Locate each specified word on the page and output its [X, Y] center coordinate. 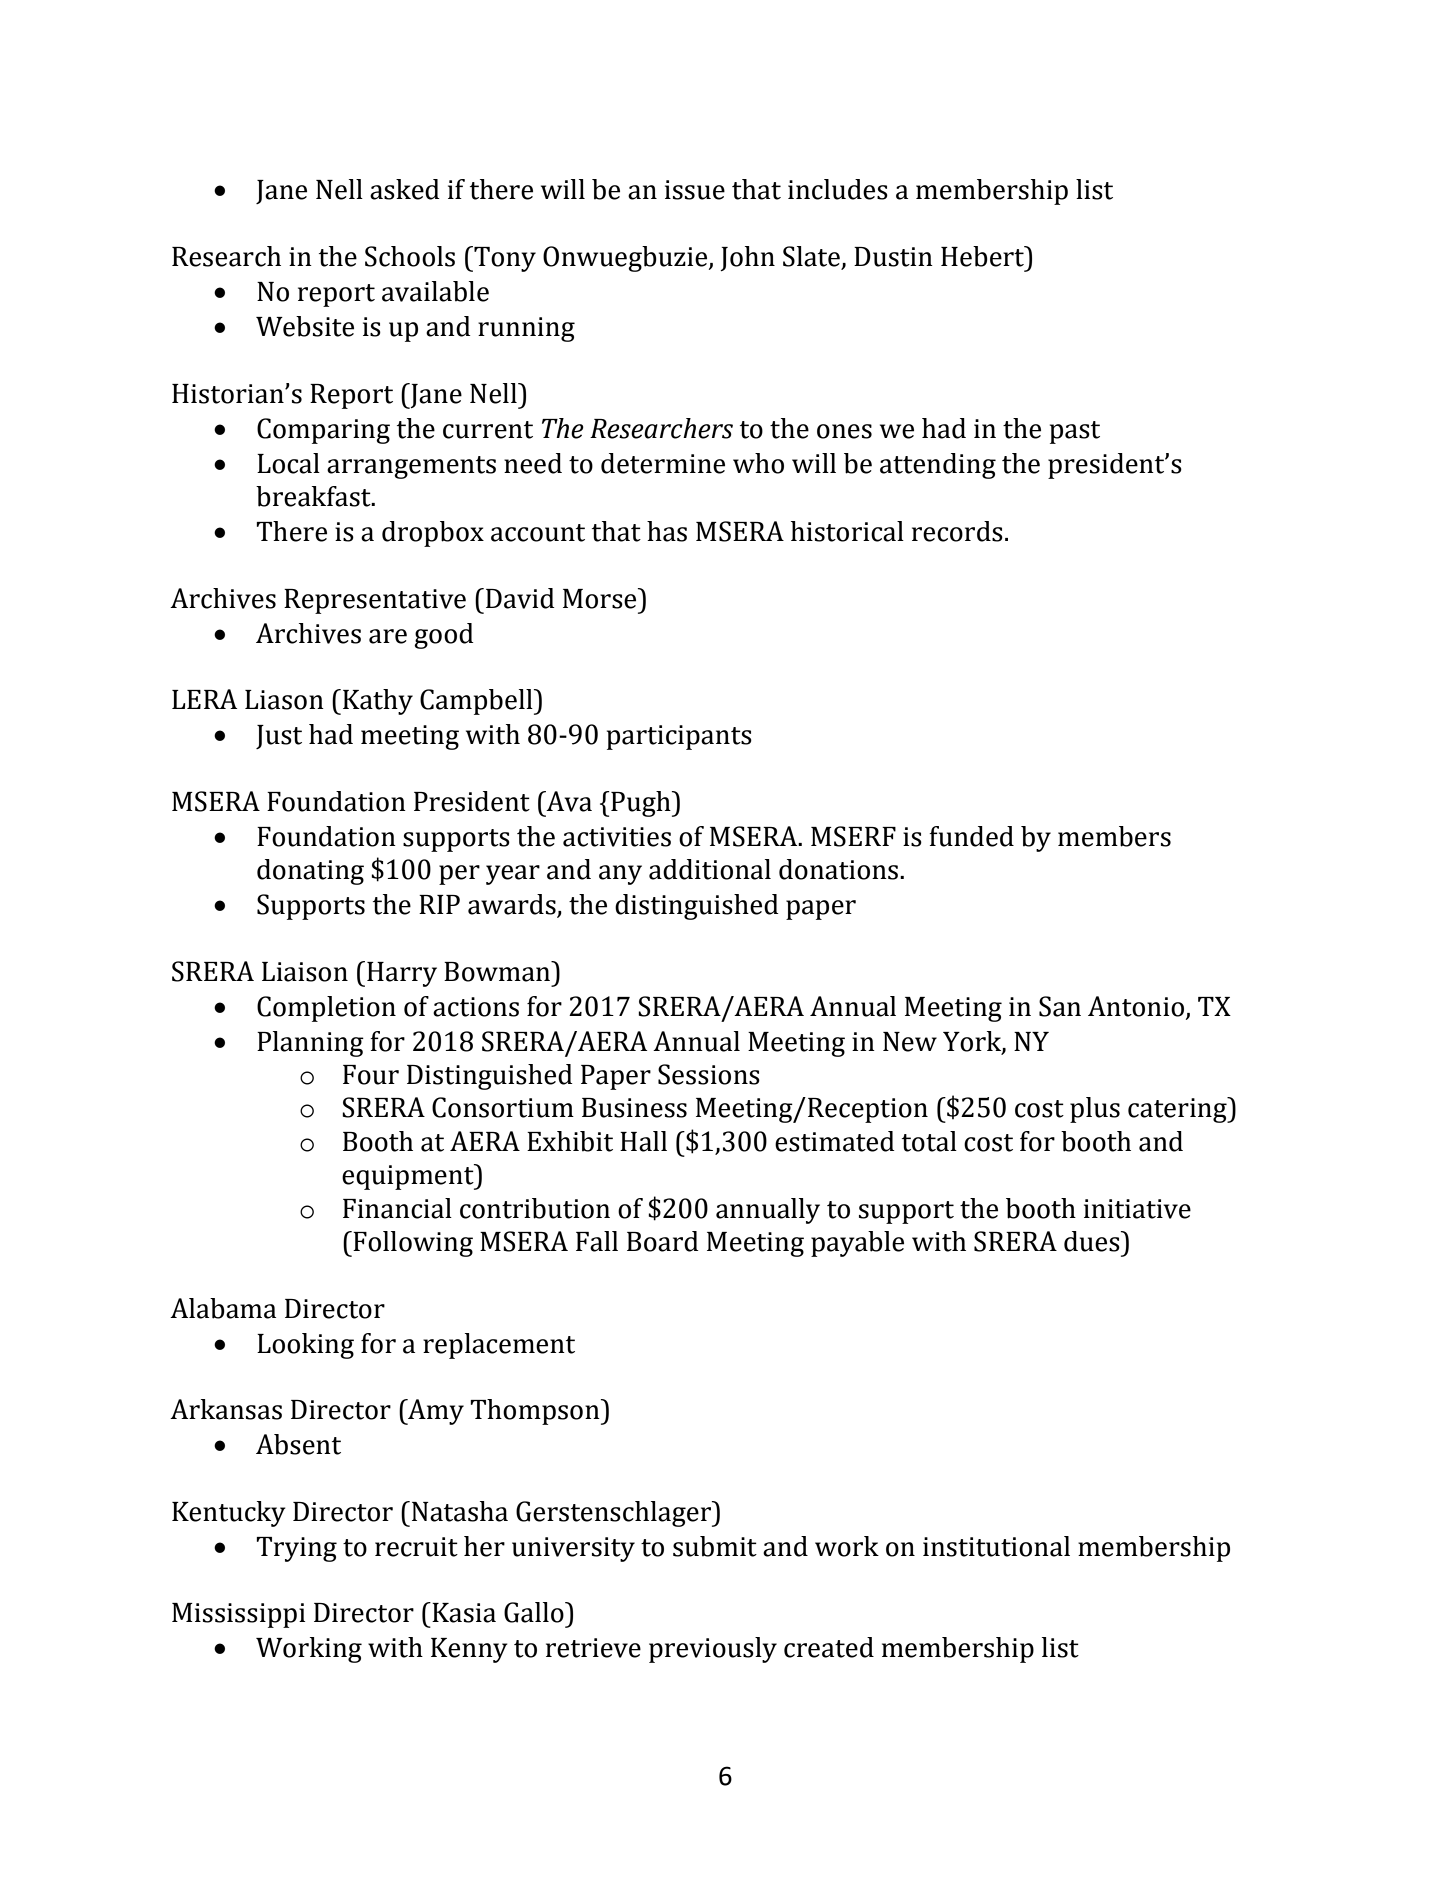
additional [710, 869]
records [957, 531]
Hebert [984, 256]
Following [413, 1244]
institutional [996, 1546]
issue [695, 190]
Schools [410, 256]
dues [1093, 1241]
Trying [296, 1549]
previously [713, 1650]
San [1060, 1006]
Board [663, 1241]
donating [310, 872]
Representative [375, 601]
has [667, 531]
